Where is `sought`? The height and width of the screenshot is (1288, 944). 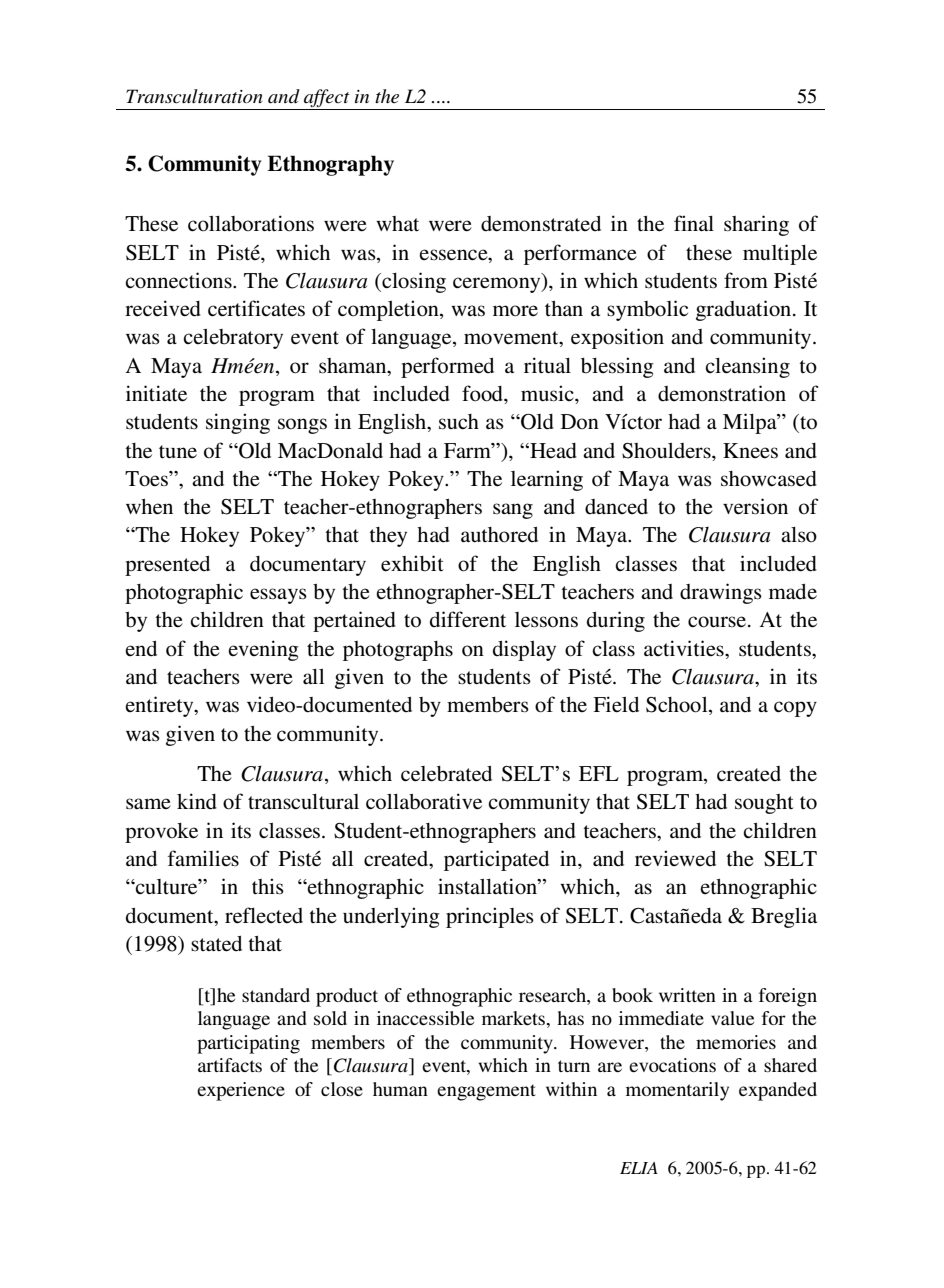
sought is located at coordinates (764, 804).
